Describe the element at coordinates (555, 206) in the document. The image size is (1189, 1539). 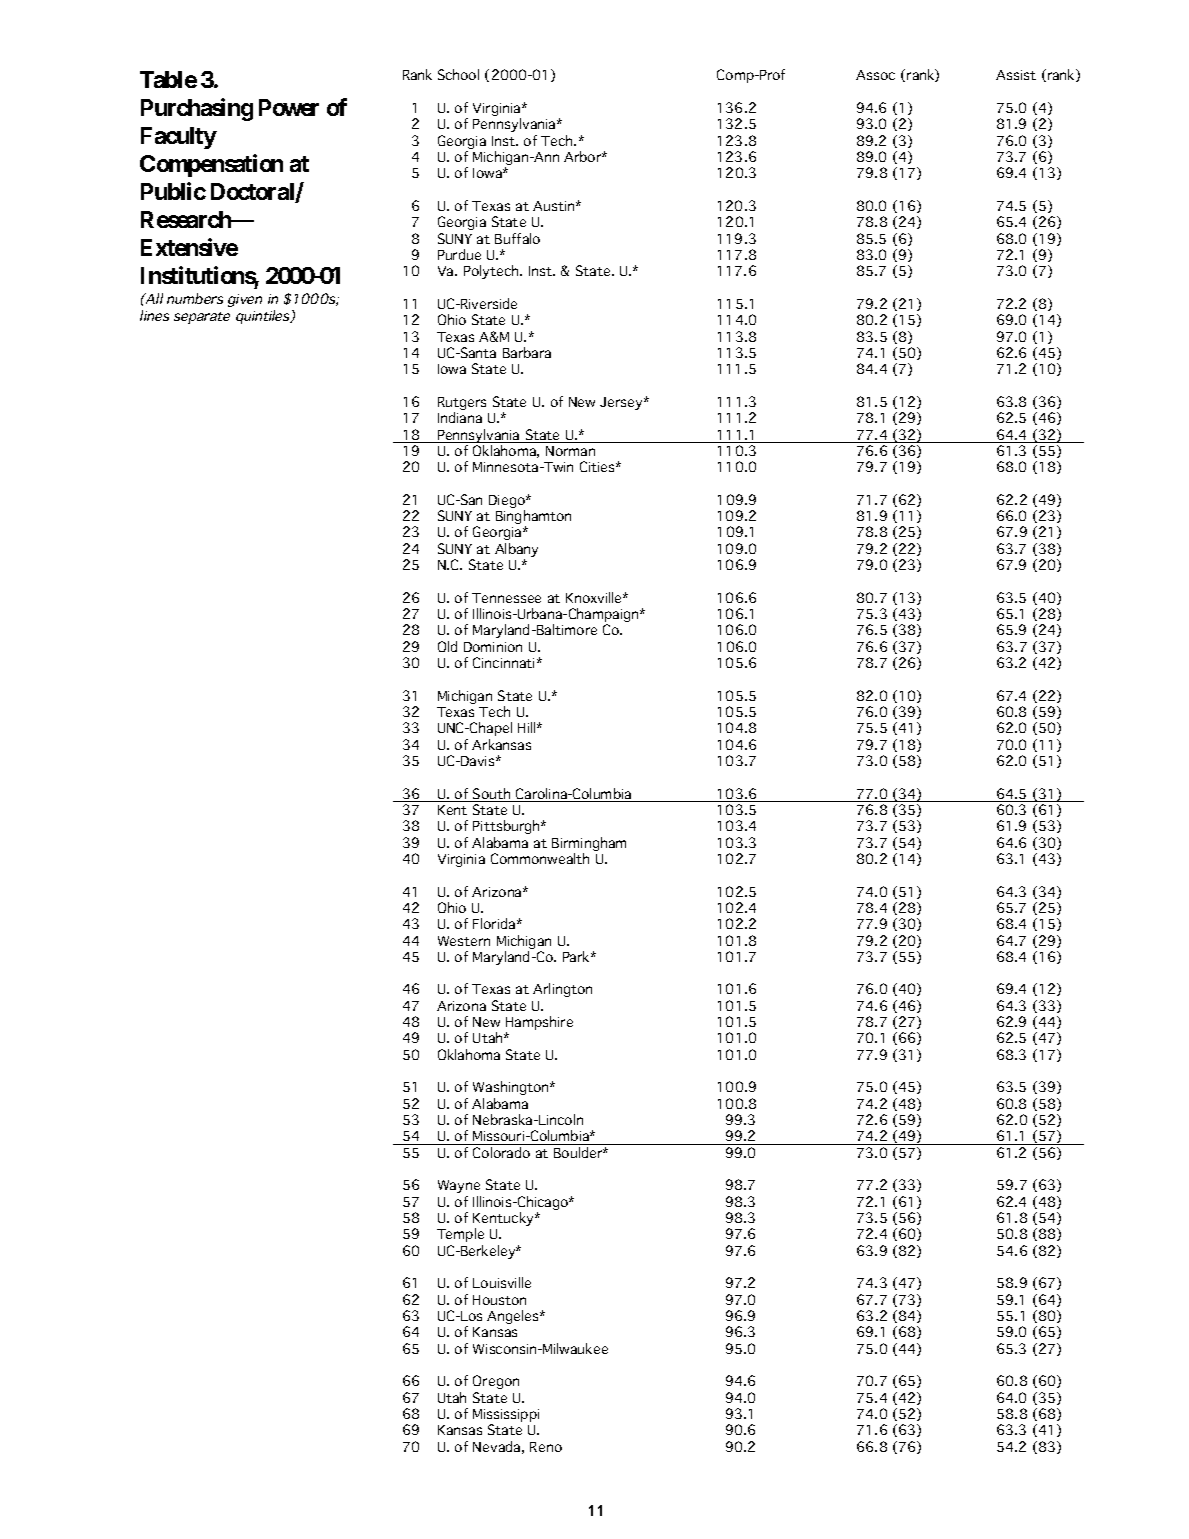
I see `Austin` at that location.
